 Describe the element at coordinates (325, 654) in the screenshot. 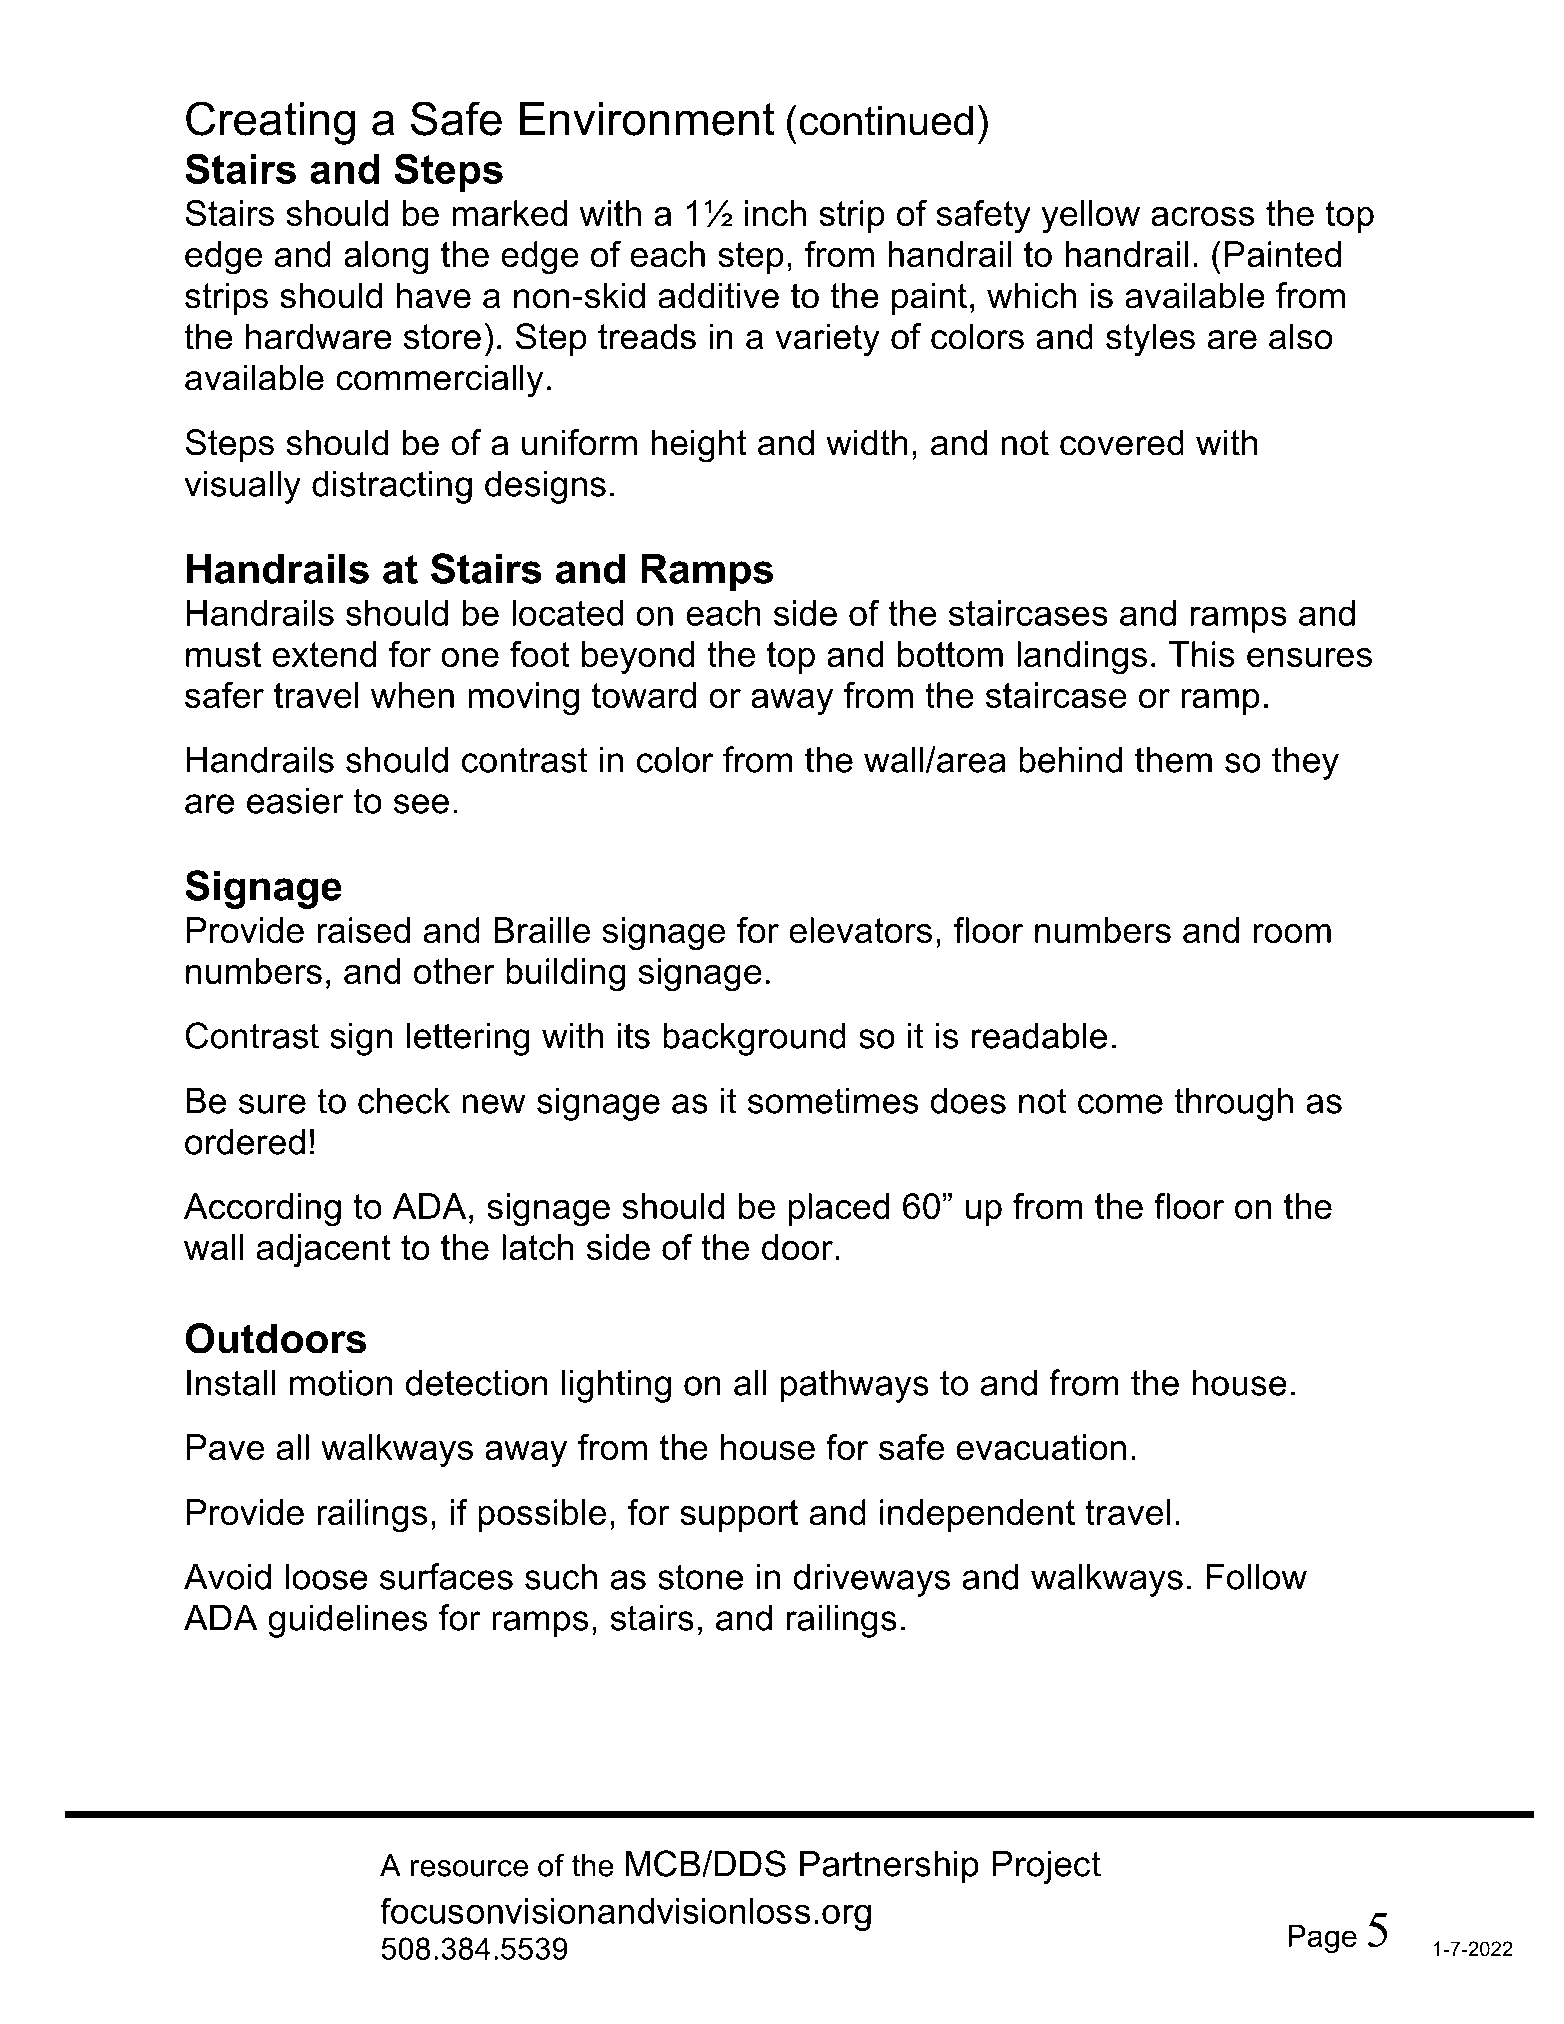

I see `extend` at that location.
